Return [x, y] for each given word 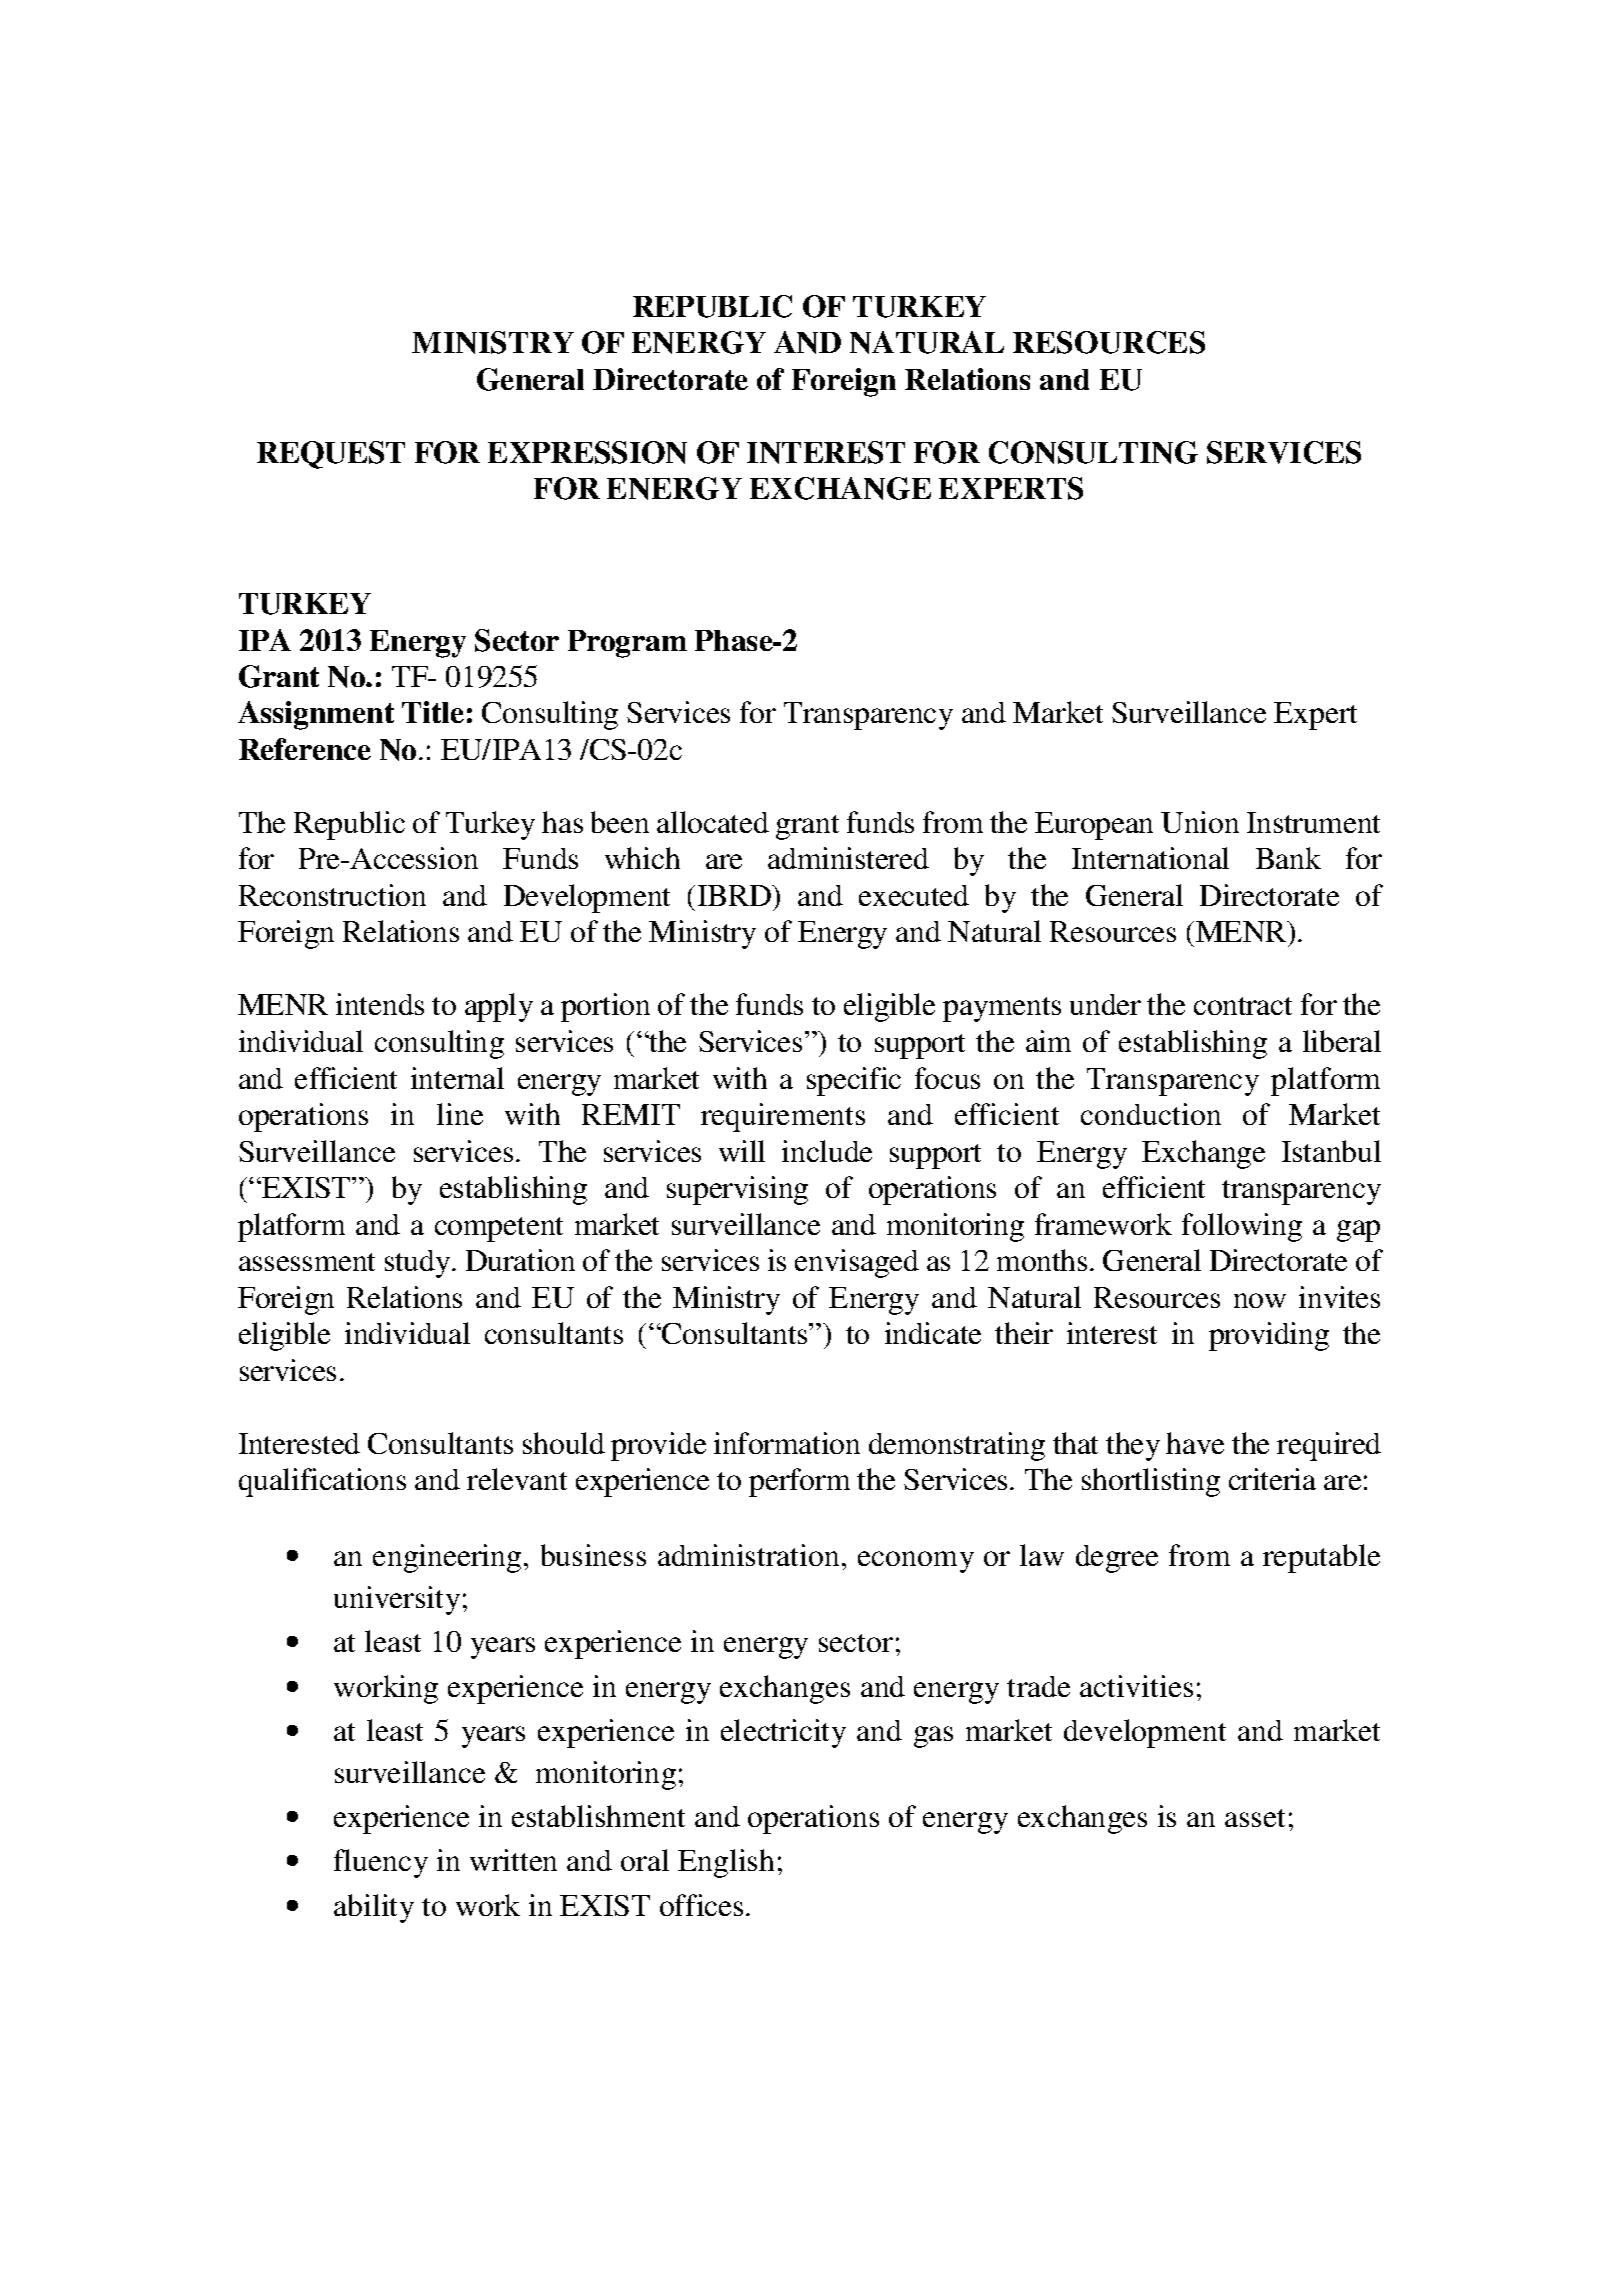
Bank [1288, 858]
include [827, 1151]
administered [848, 858]
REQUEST [331, 455]
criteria [1272, 1479]
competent [499, 1229]
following [1242, 1227]
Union [1200, 822]
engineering [447, 1558]
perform [799, 1482]
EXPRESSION [587, 452]
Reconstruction [332, 895]
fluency [381, 1863]
